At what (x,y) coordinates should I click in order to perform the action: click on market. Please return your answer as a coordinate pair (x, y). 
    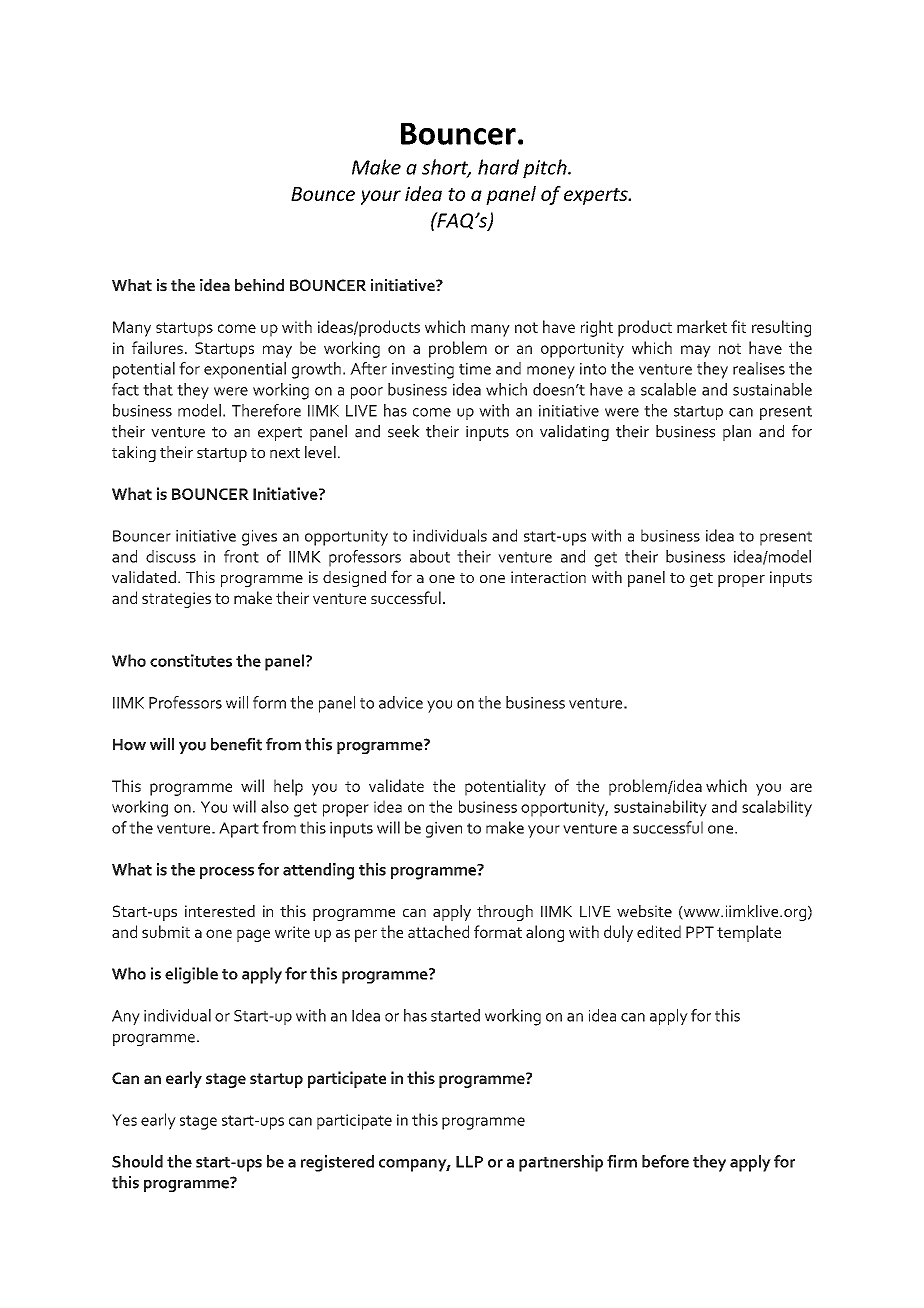
    Looking at the image, I should click on (702, 326).
